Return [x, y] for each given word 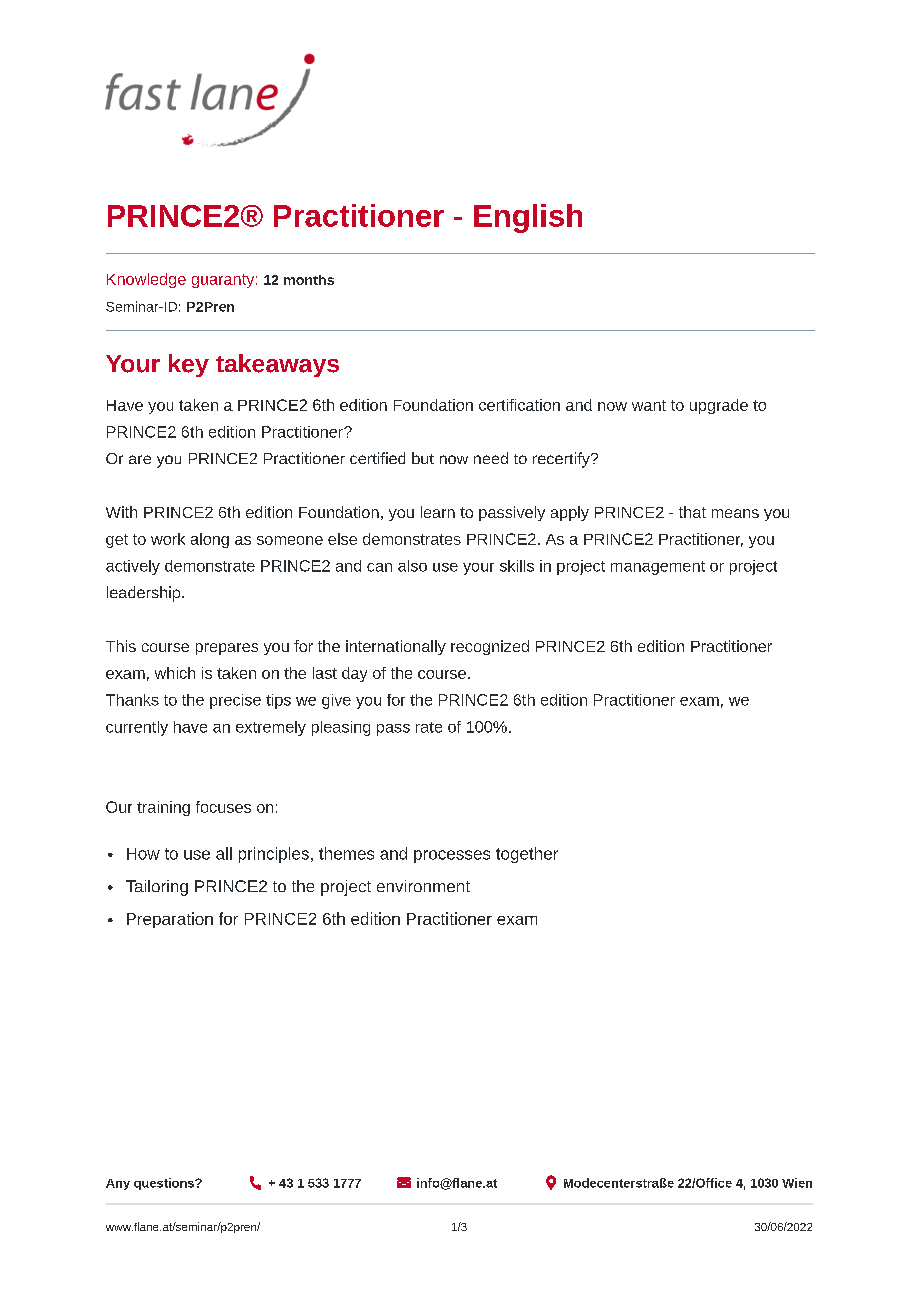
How [143, 854]
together [527, 855]
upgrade [719, 406]
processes [452, 856]
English [528, 218]
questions [165, 1184]
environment [423, 886]
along [210, 540]
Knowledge [146, 280]
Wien [797, 1183]
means [735, 513]
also [412, 566]
